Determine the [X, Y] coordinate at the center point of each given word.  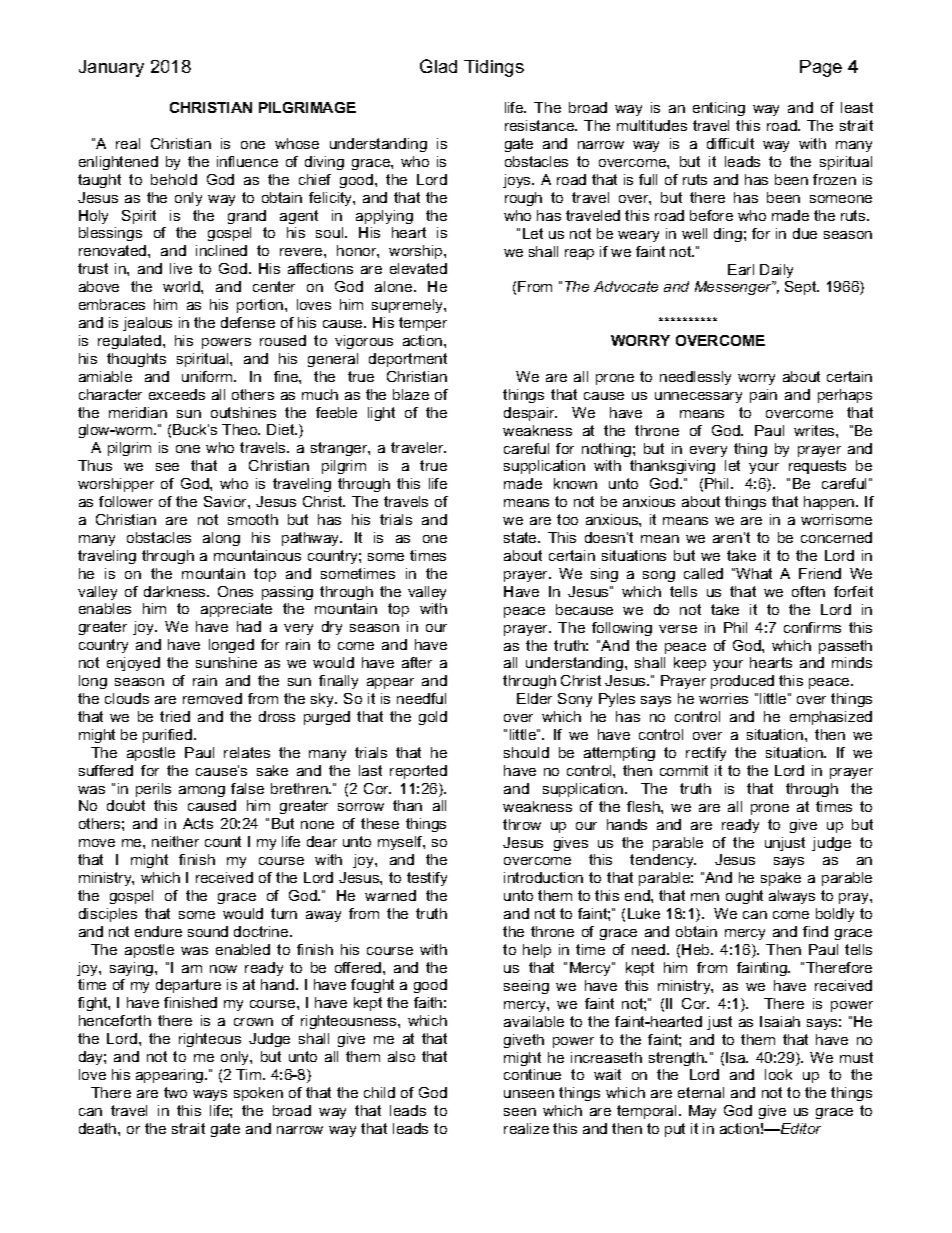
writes [815, 430]
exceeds [177, 394]
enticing [719, 109]
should [526, 752]
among [202, 791]
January [111, 68]
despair [530, 414]
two [175, 1092]
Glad [438, 66]
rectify [706, 754]
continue [532, 1074]
